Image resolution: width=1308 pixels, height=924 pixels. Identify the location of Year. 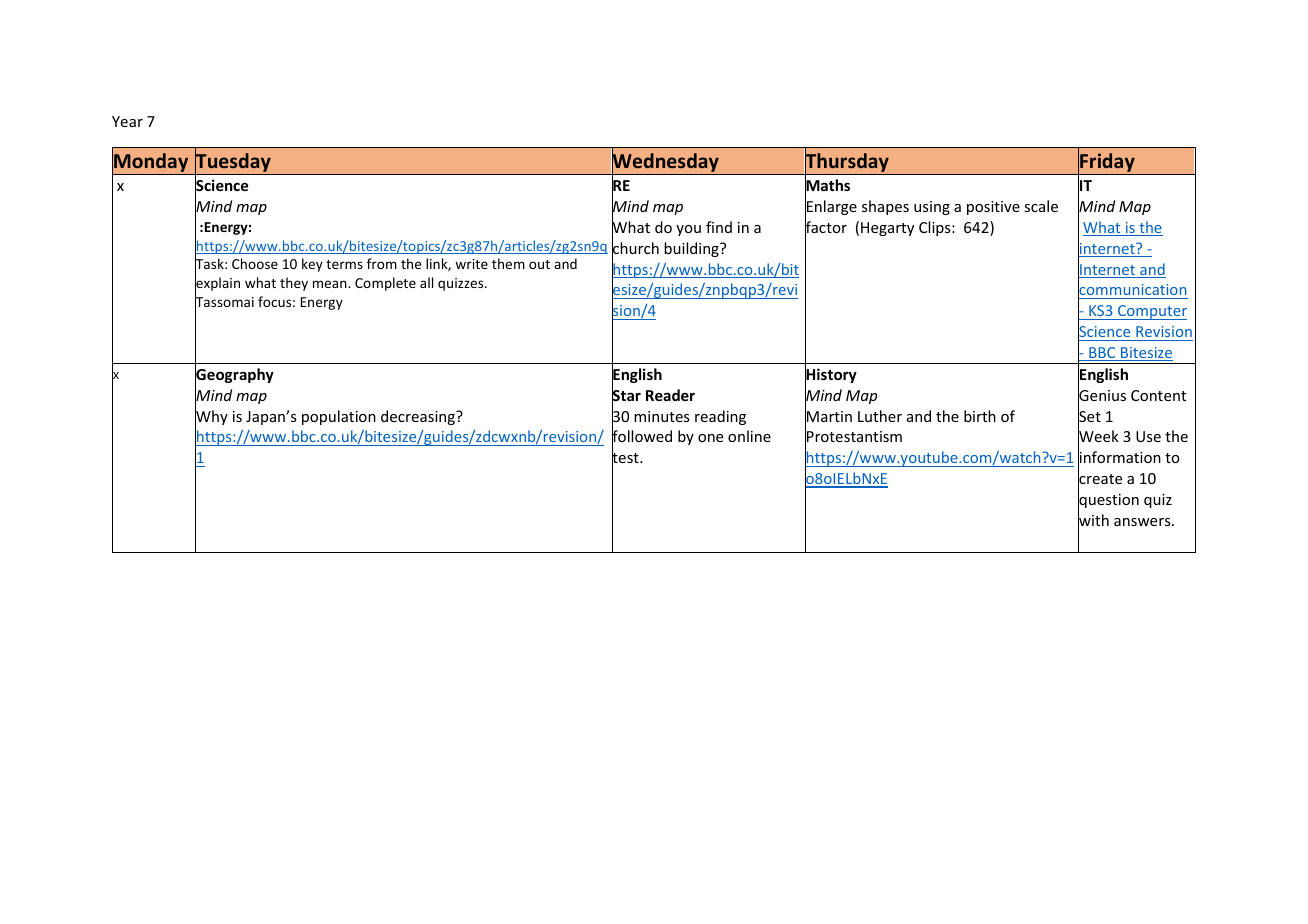
(127, 121).
